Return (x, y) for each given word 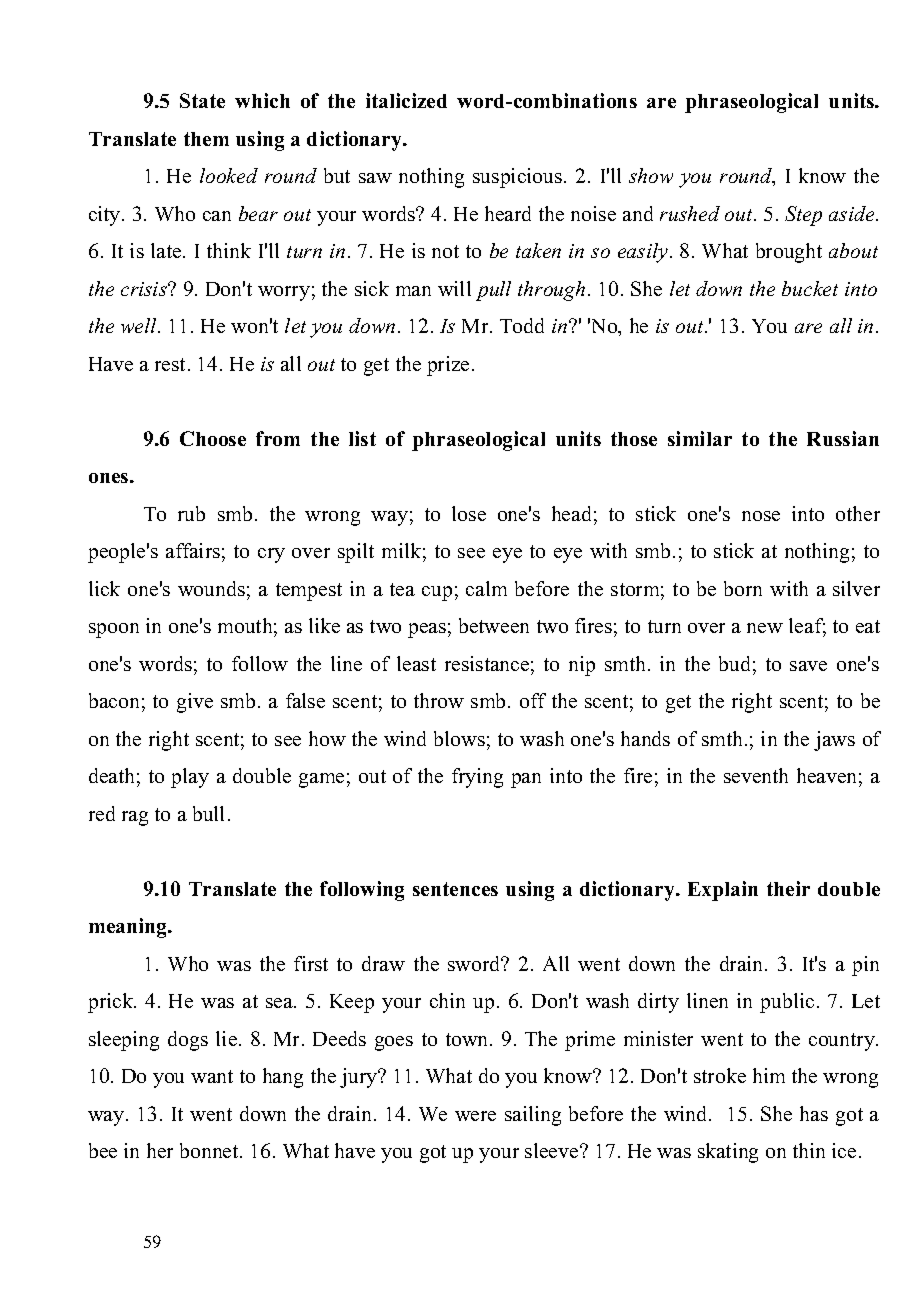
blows (459, 738)
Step (803, 216)
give (195, 703)
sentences (455, 889)
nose (761, 516)
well (140, 325)
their (788, 888)
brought (789, 253)
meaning (129, 928)
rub (191, 513)
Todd (522, 325)
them (206, 139)
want (212, 1076)
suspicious (519, 178)
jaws (834, 741)
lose (469, 513)
